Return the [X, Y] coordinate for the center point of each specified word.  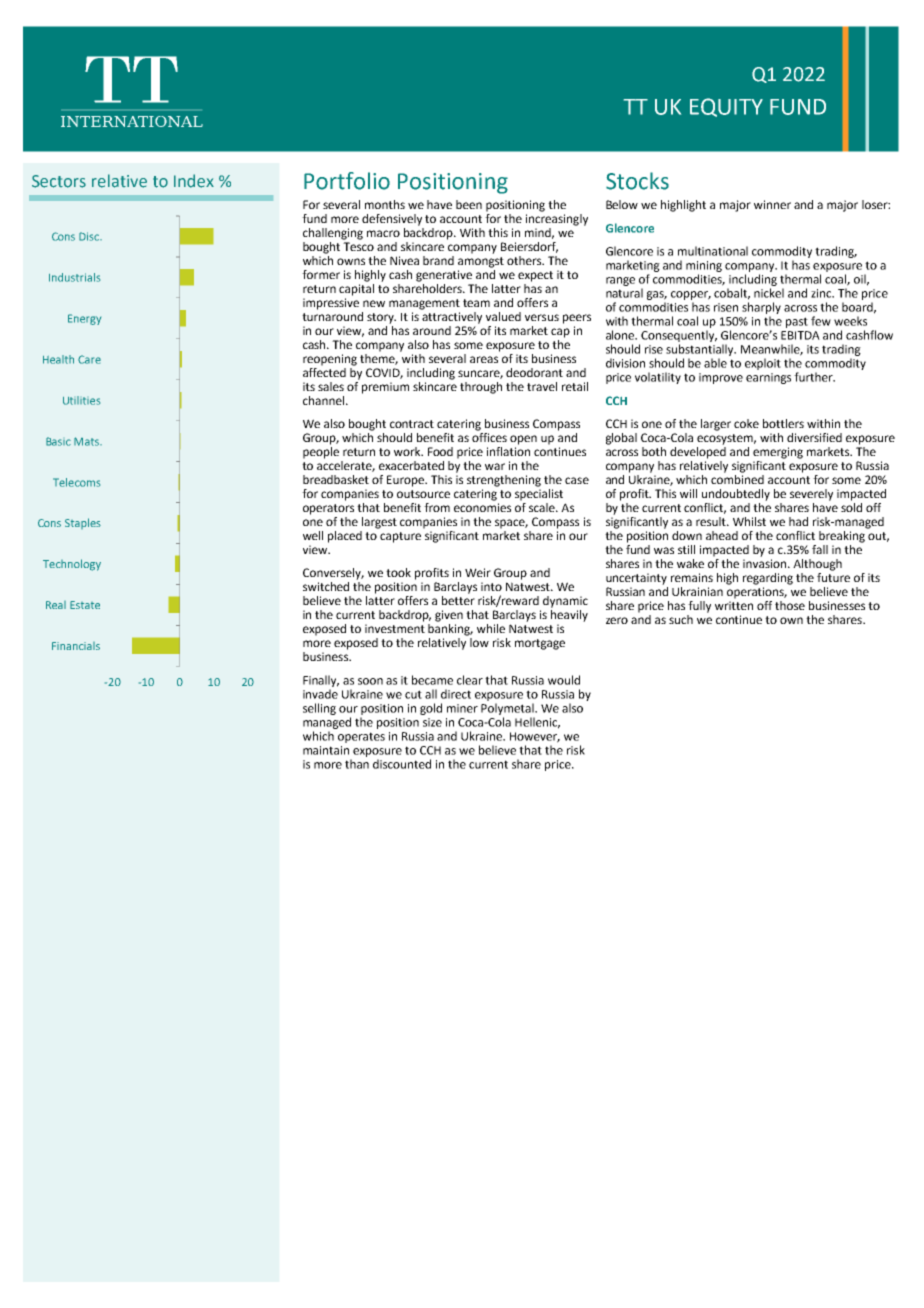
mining [704, 266]
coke [746, 423]
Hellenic [537, 723]
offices [489, 436]
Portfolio [347, 181]
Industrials [74, 277]
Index [194, 181]
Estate [85, 605]
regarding [768, 579]
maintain [326, 750]
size [432, 722]
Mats [87, 441]
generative [444, 276]
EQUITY [726, 107]
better [458, 600]
